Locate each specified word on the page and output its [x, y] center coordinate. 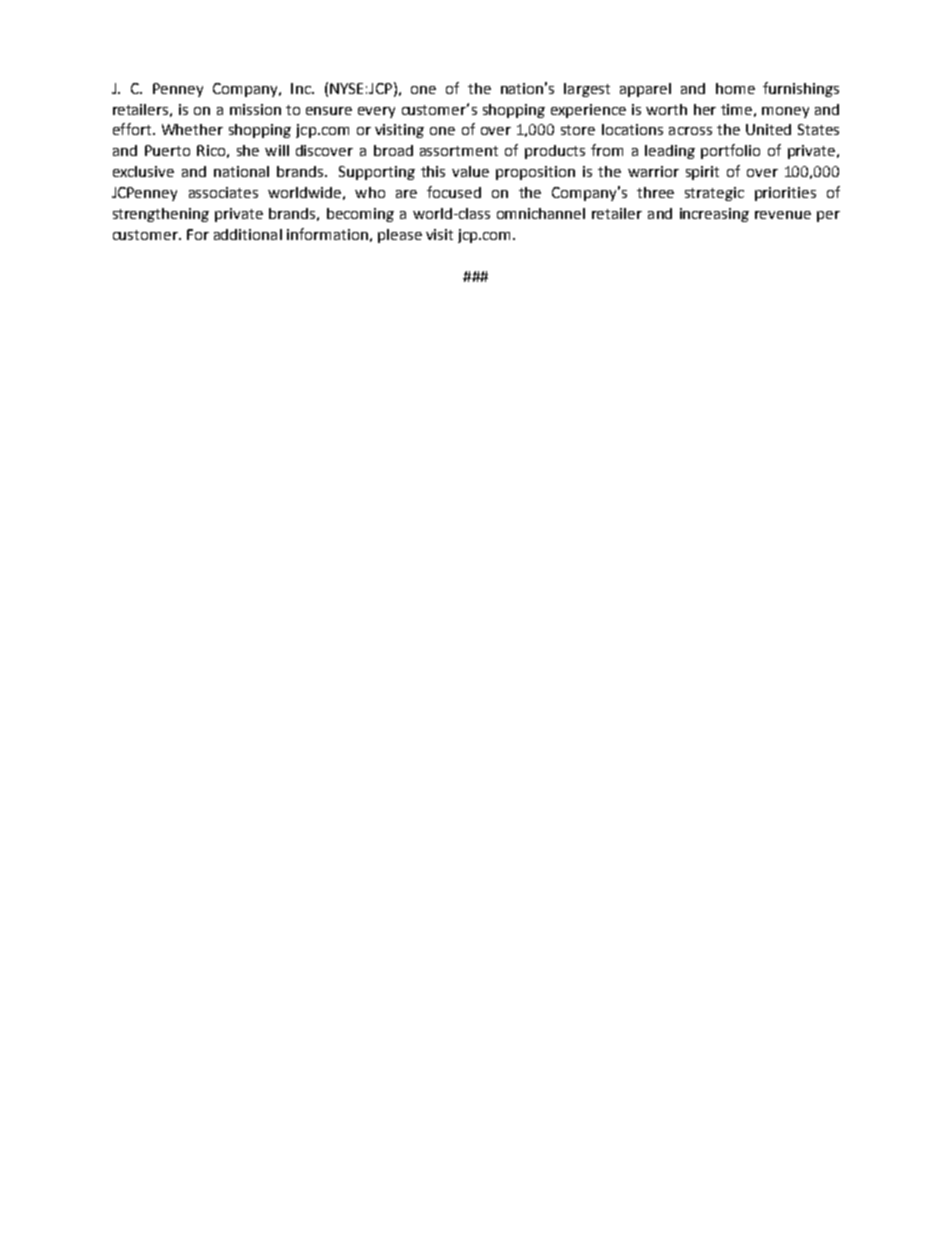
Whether [192, 129]
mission [255, 109]
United [768, 129]
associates [223, 192]
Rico [211, 150]
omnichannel [541, 213]
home [735, 88]
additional [248, 234]
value [470, 171]
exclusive [143, 171]
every [376, 112]
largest [587, 90]
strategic [714, 194]
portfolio [730, 151]
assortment [459, 151]
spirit [702, 173]
